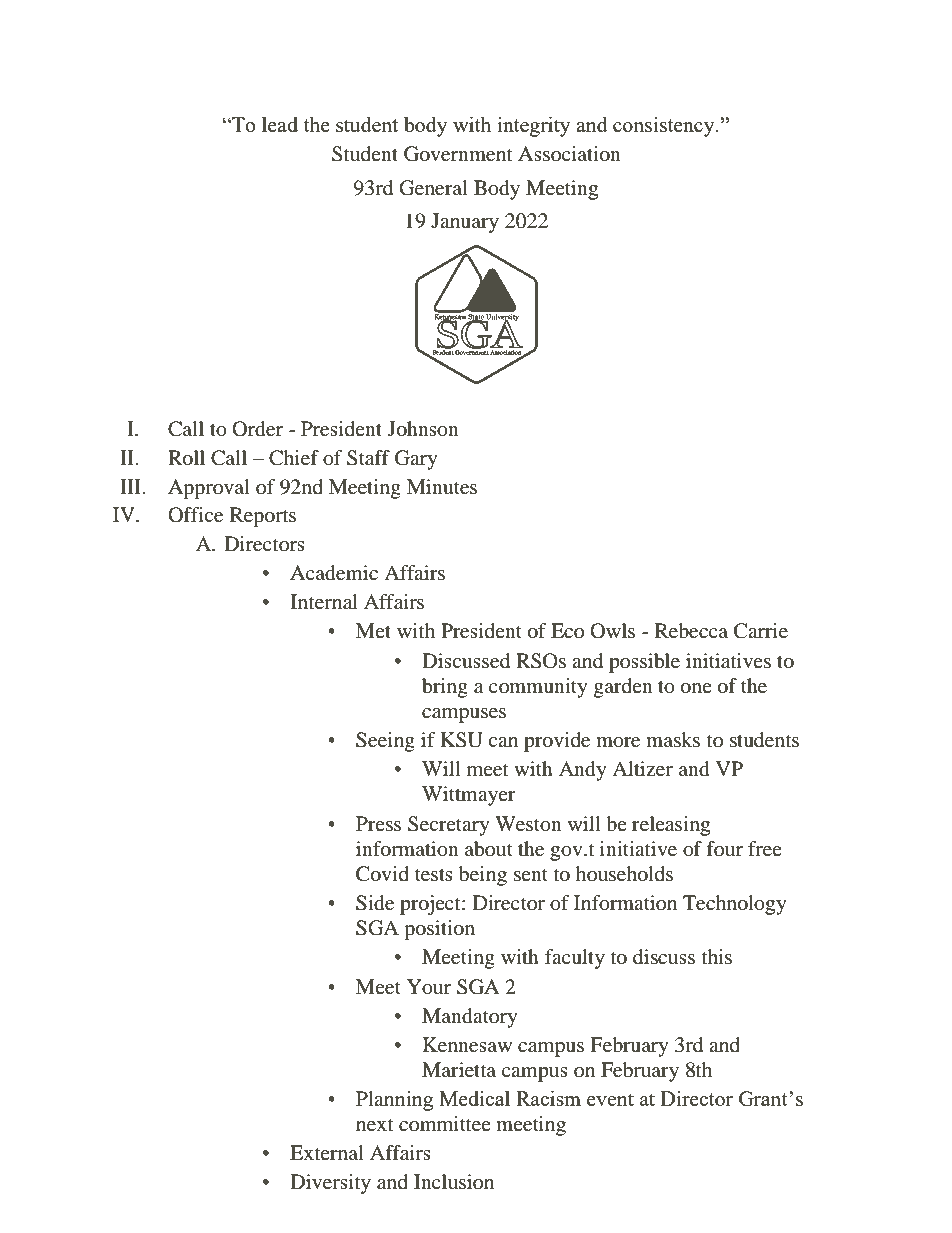 The height and width of the document is (1233, 952). I want to click on Covid, so click(382, 874).
